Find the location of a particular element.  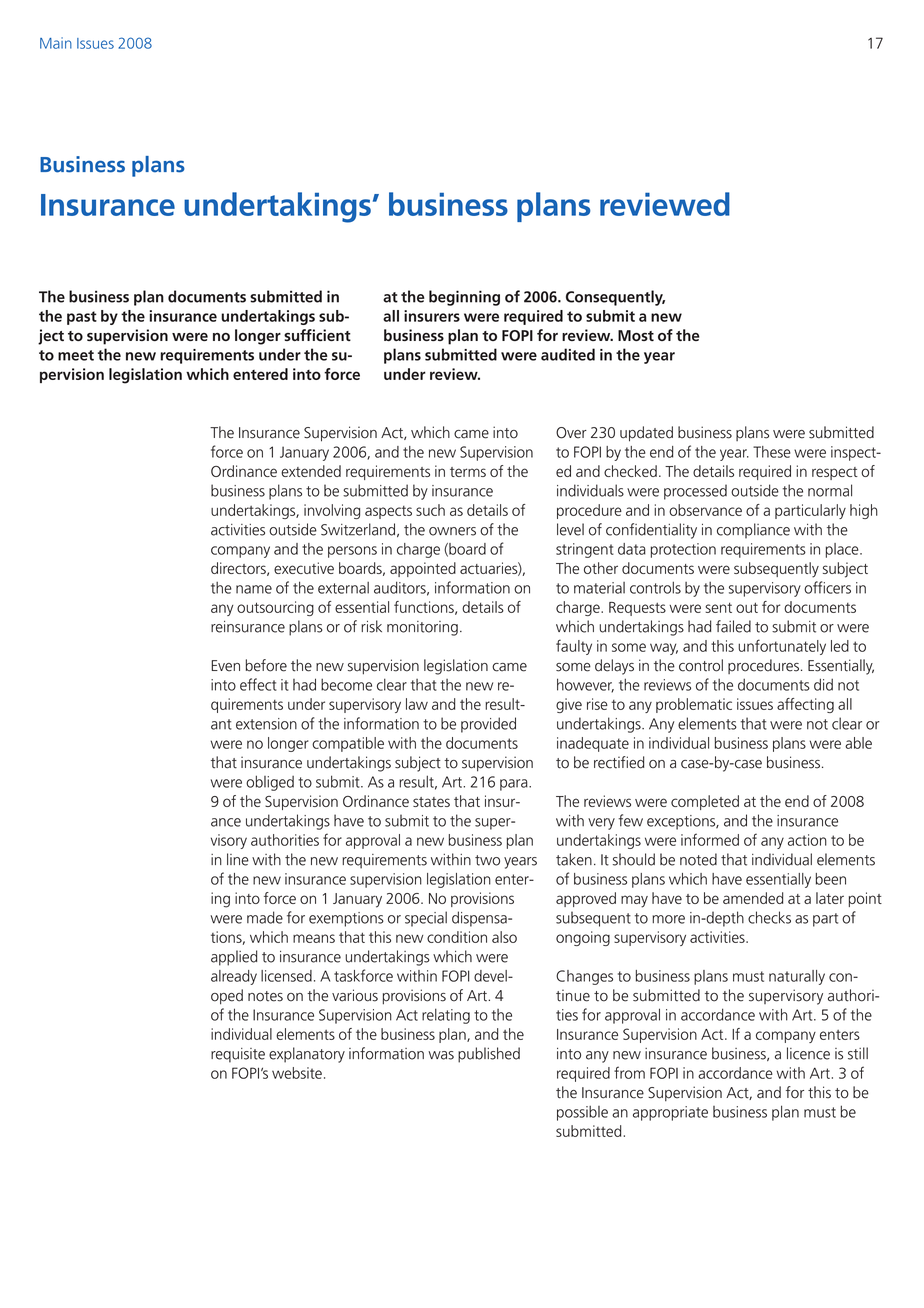

officers is located at coordinates (827, 587).
